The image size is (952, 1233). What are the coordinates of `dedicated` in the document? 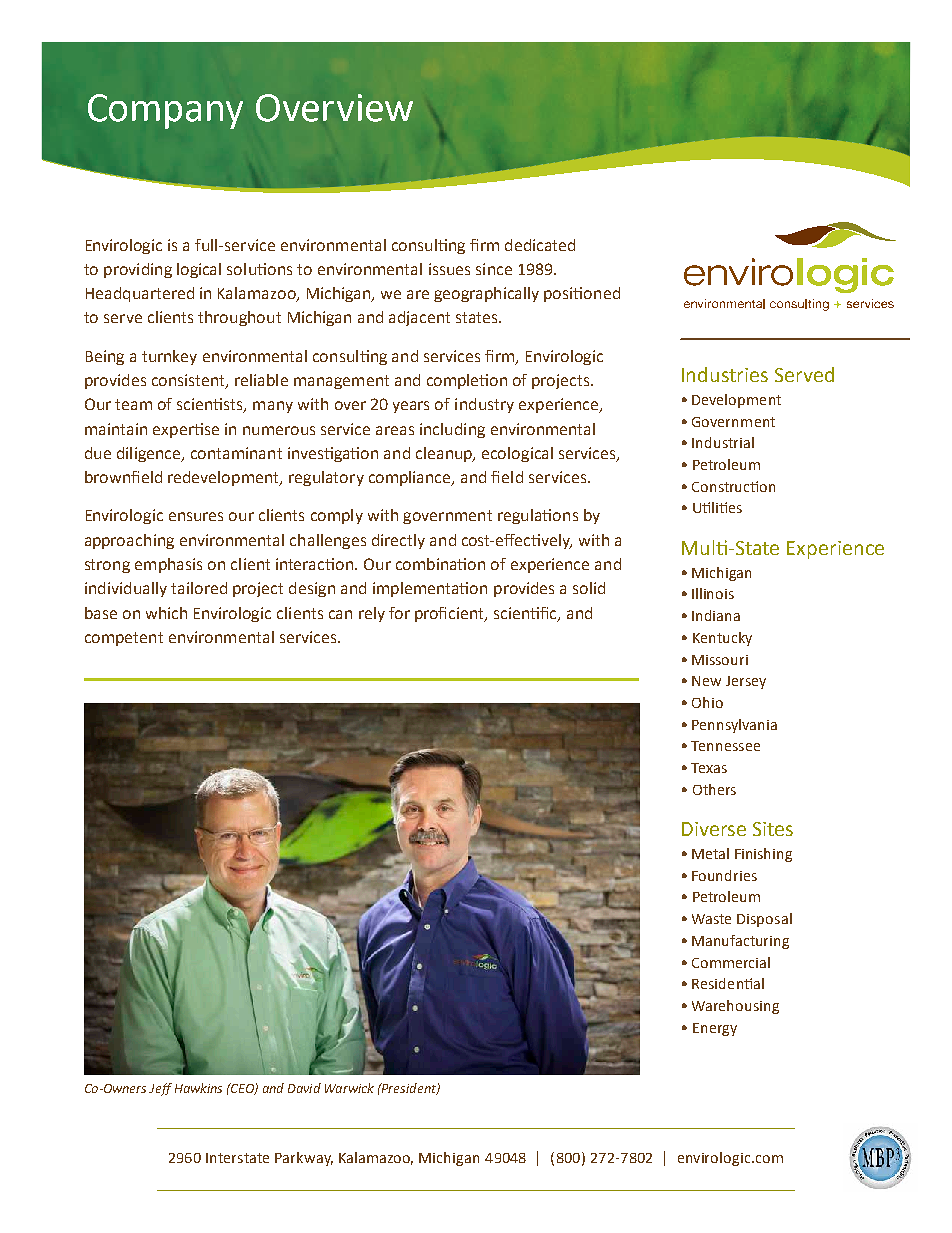 It's located at (540, 245).
